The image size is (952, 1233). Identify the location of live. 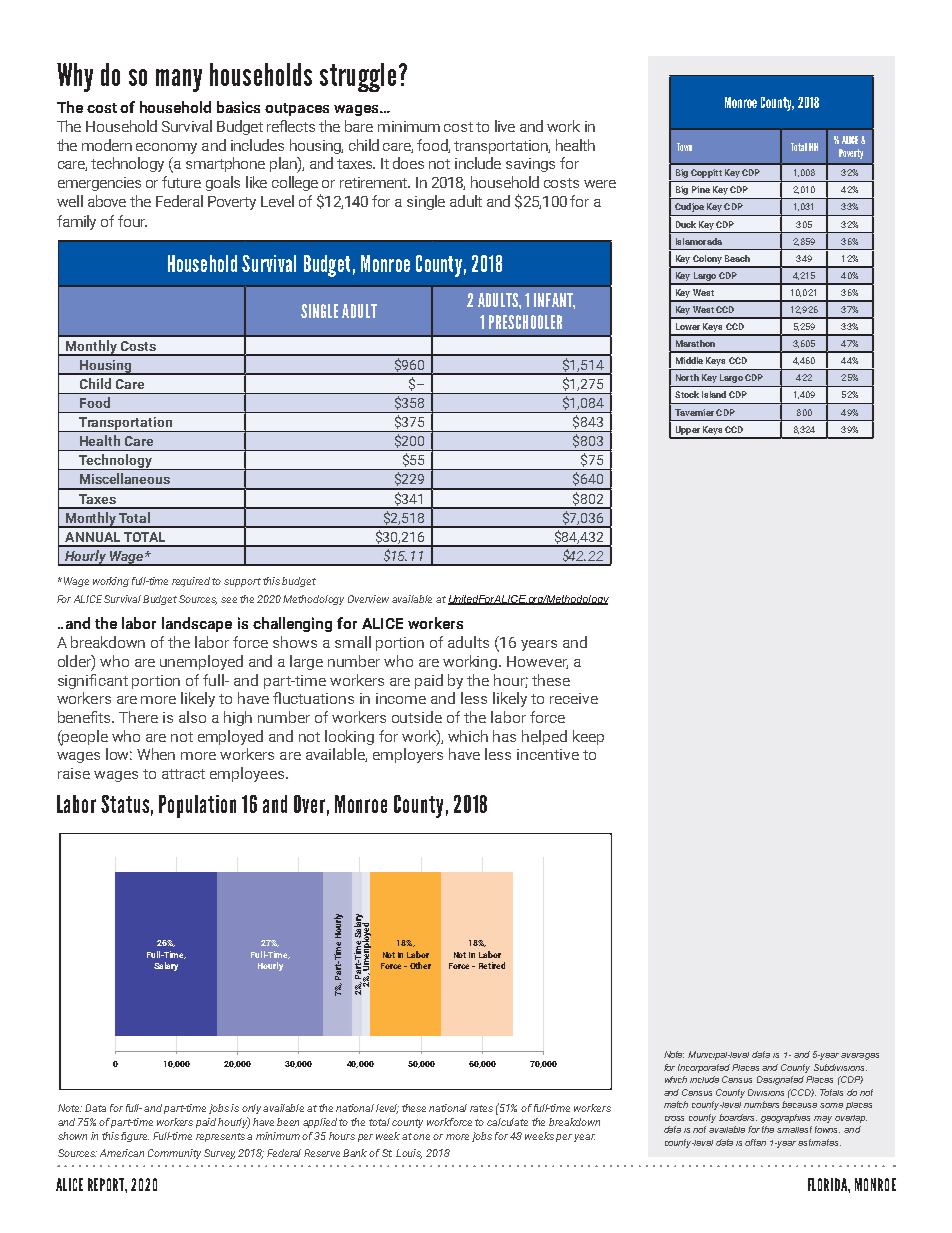
(505, 126).
